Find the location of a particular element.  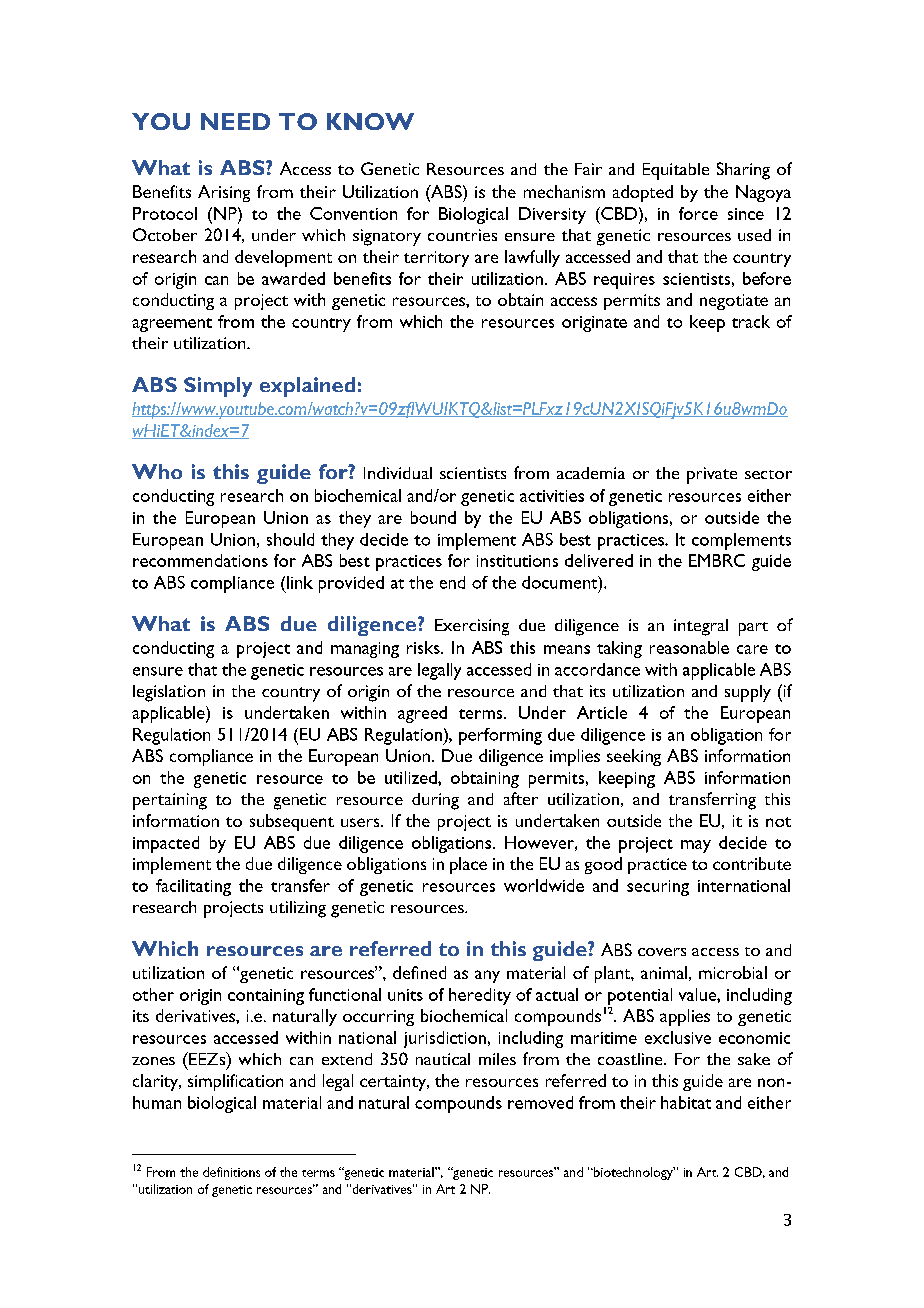

may is located at coordinates (696, 846).
